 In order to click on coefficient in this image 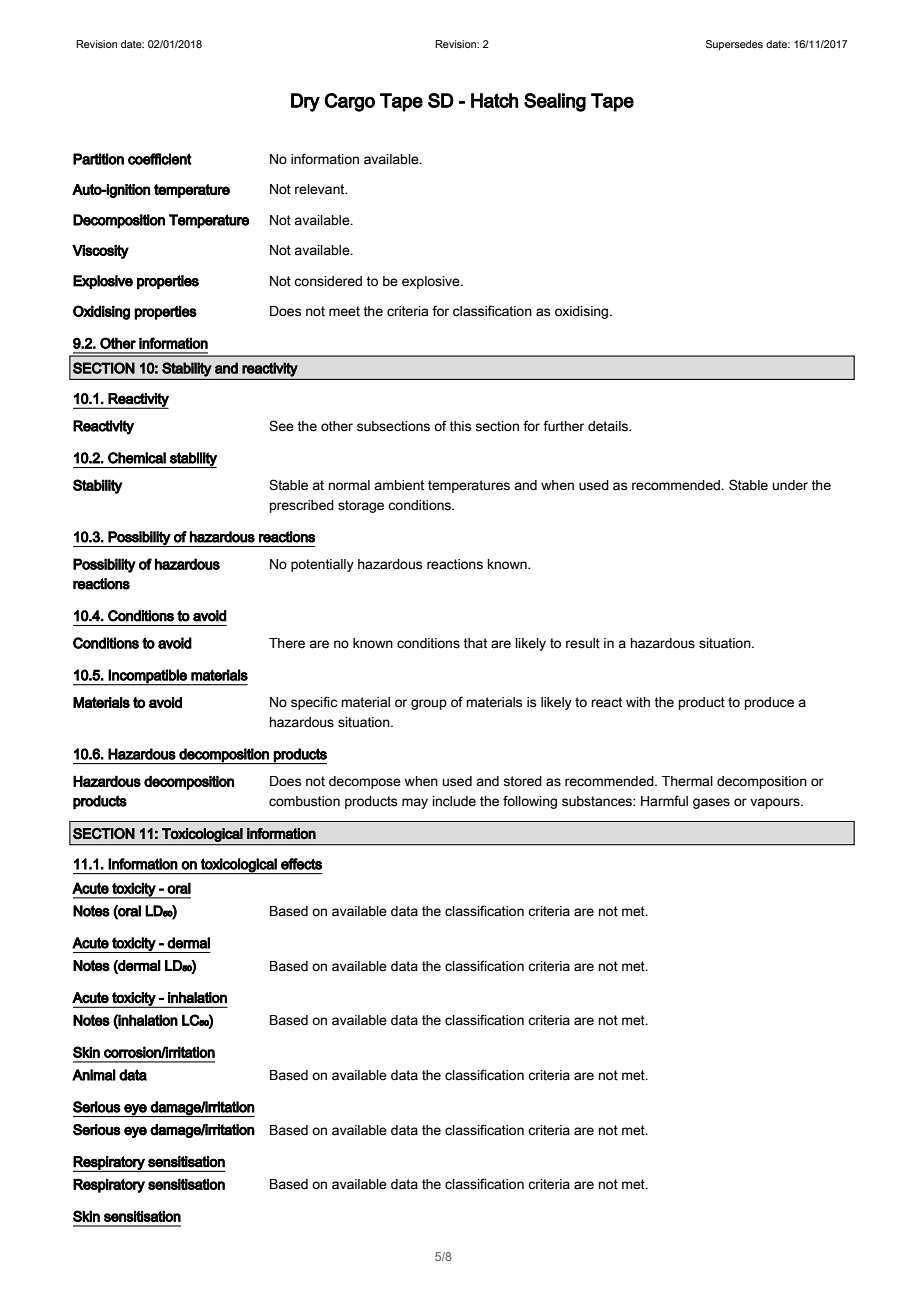, I will do `click(160, 159)`.
